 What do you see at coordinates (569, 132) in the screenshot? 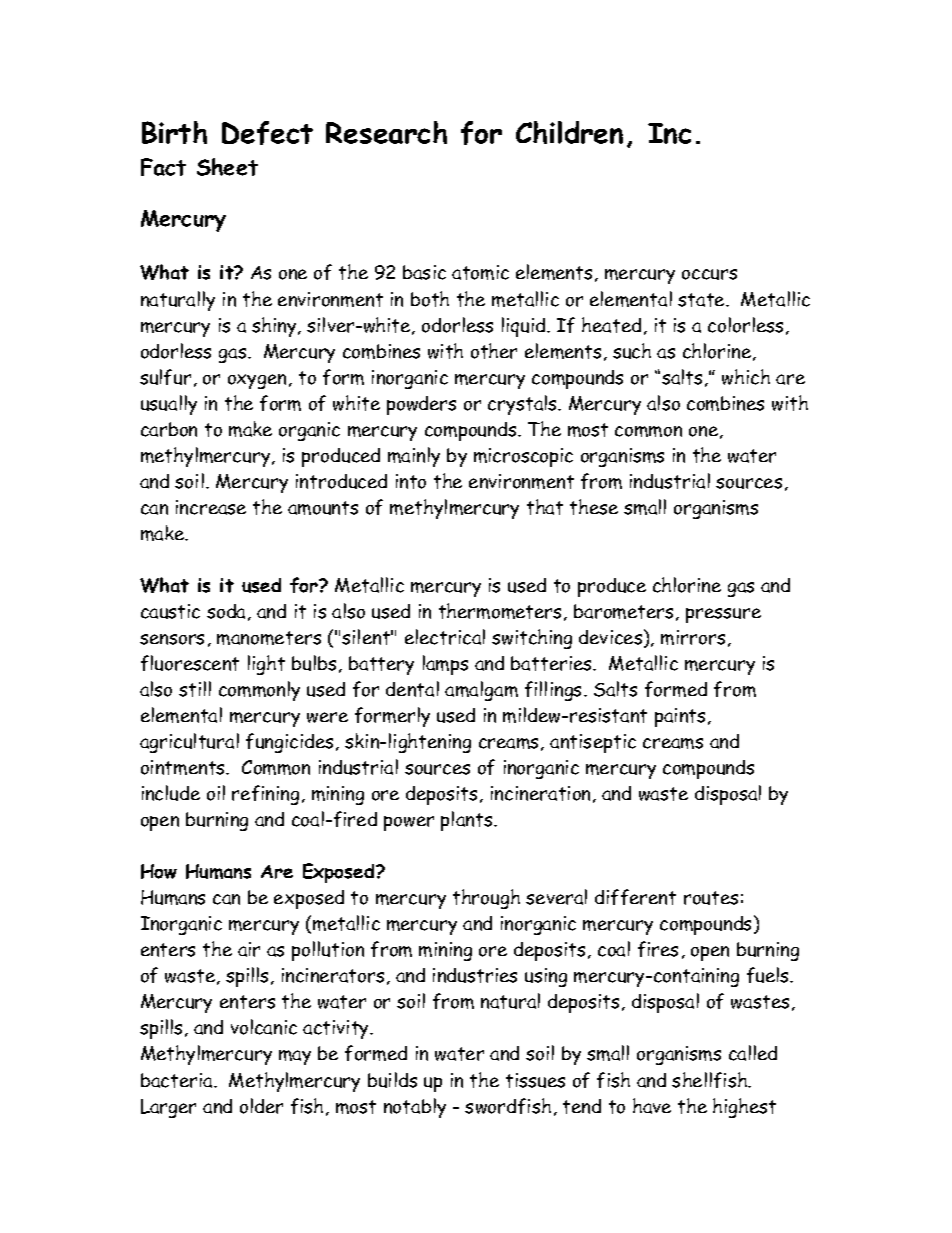
I see `Children` at bounding box center [569, 132].
